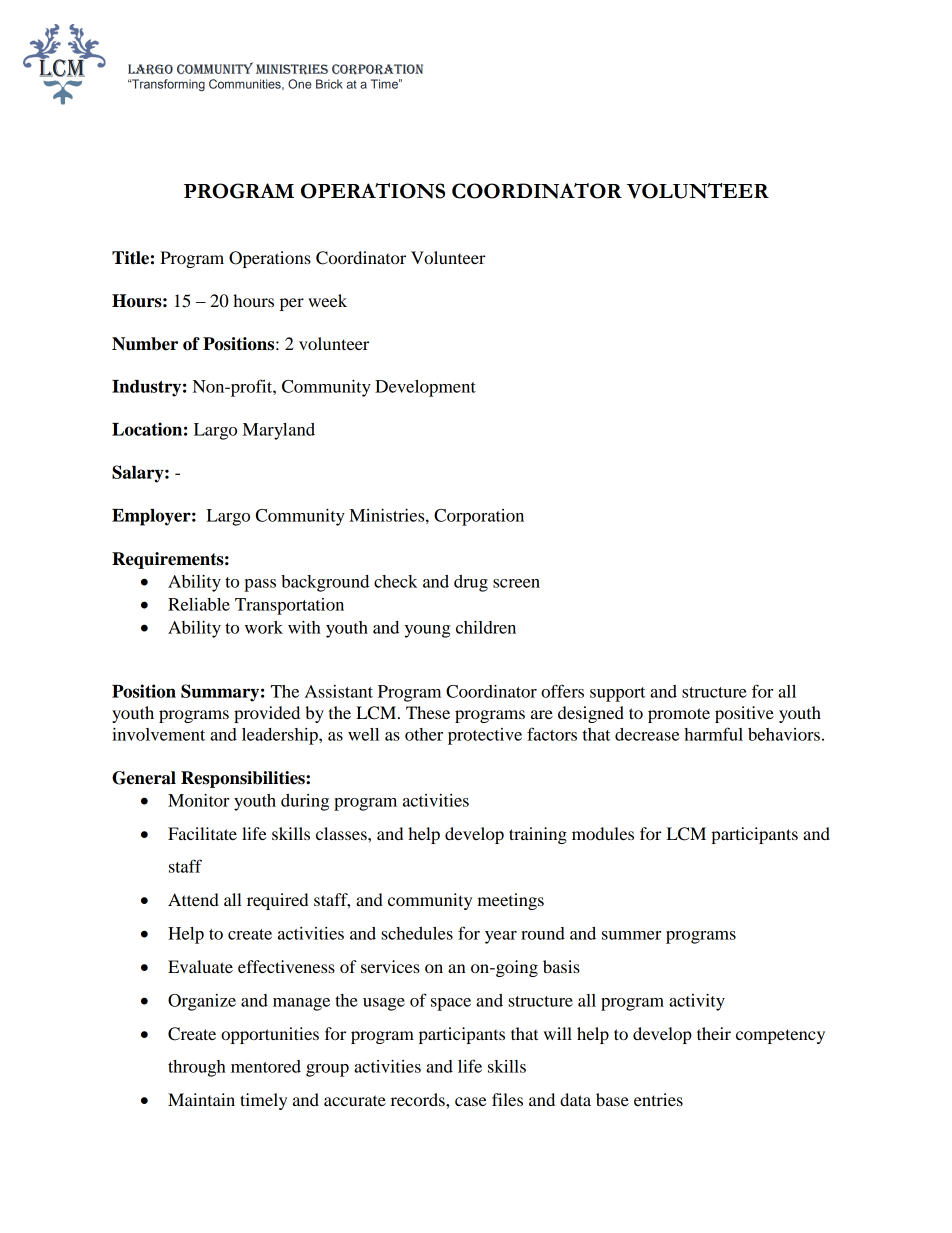 Image resolution: width=952 pixels, height=1233 pixels. I want to click on drug, so click(471, 583).
